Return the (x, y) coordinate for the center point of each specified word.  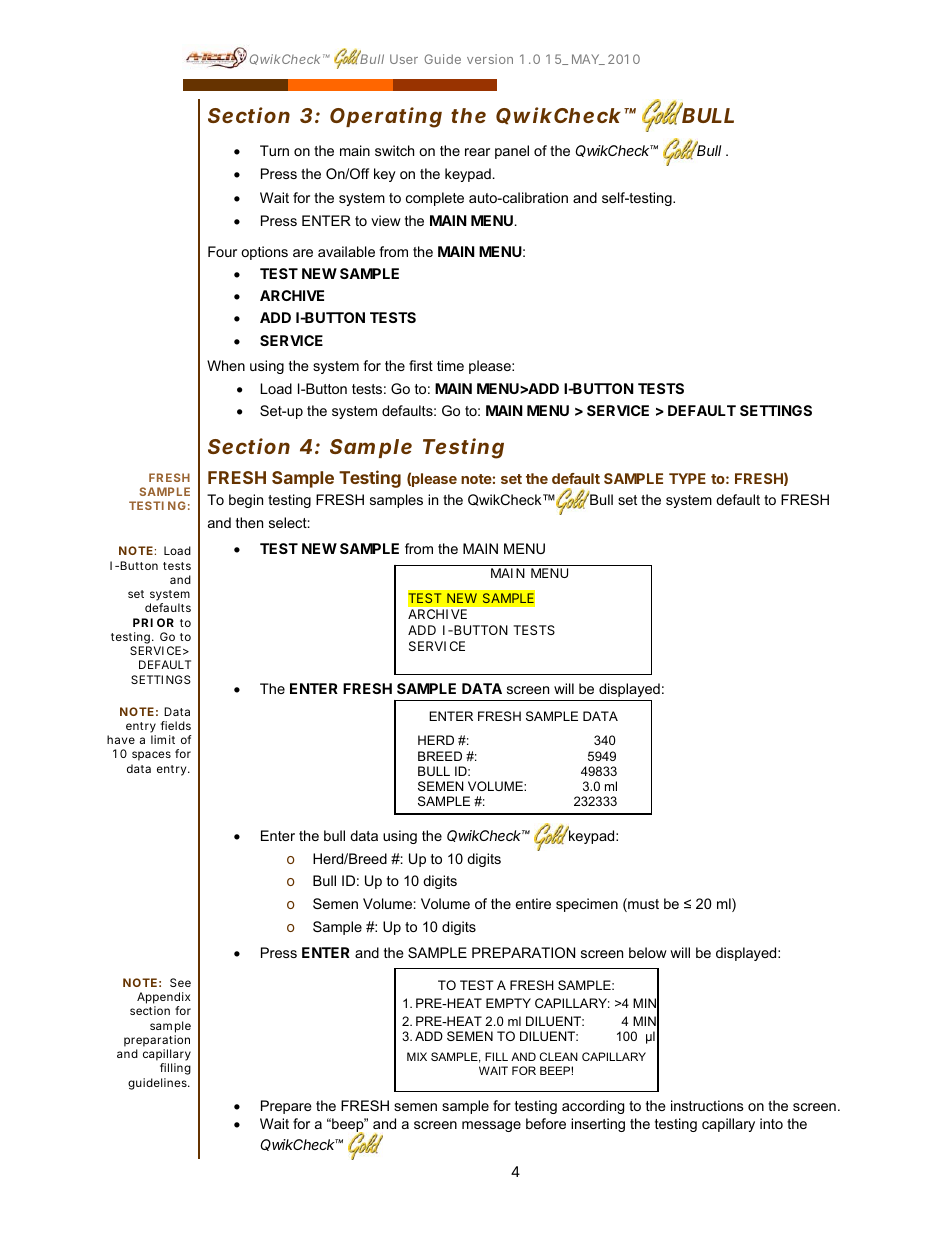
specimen (587, 905)
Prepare (286, 1107)
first (421, 365)
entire (533, 903)
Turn (274, 150)
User (404, 59)
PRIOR (153, 622)
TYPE (687, 478)
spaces (151, 756)
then (249, 522)
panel (512, 152)
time (450, 365)
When (226, 365)
